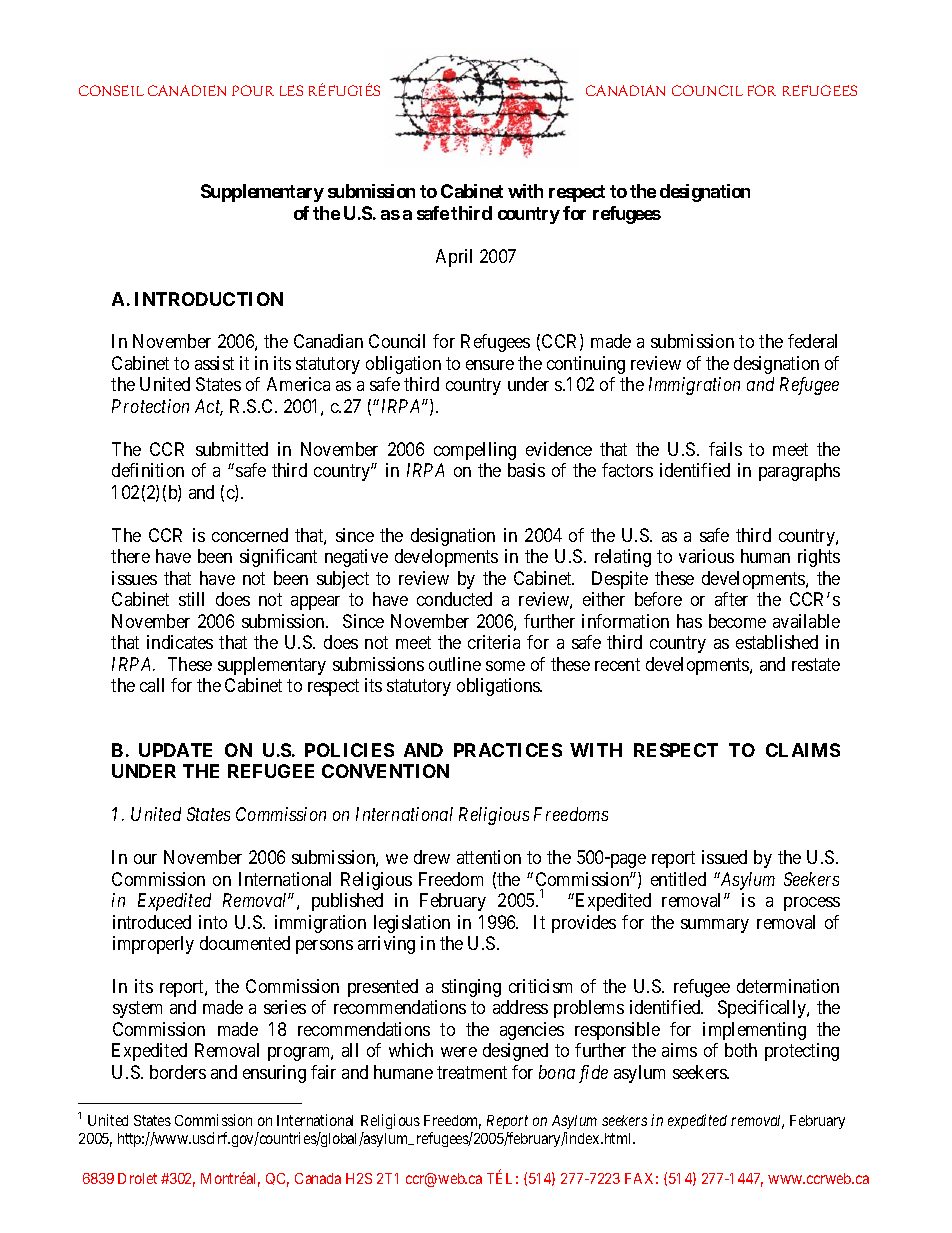 The image size is (952, 1233). I want to click on UPDATE, so click(175, 750).
